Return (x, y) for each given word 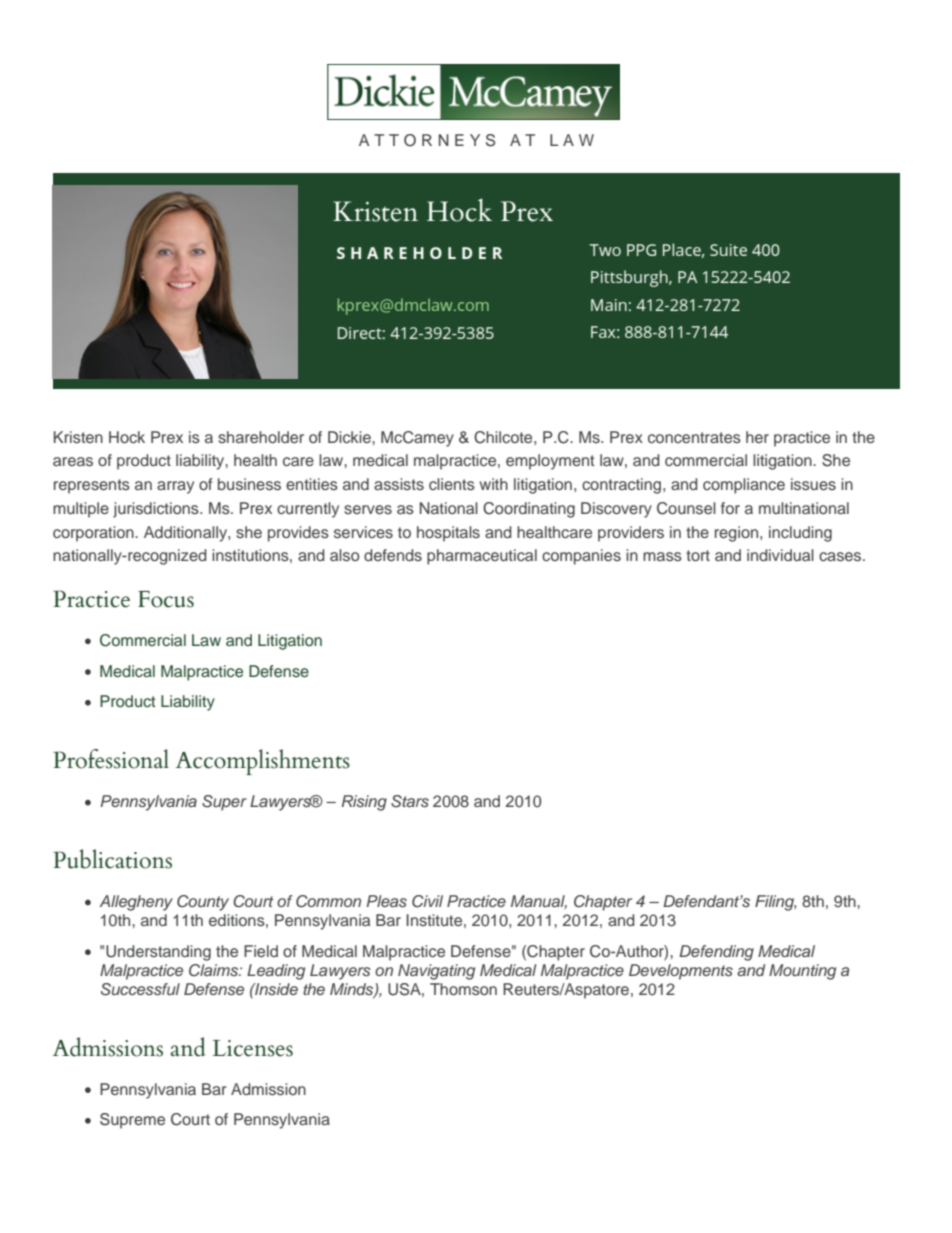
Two (605, 250)
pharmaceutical (482, 557)
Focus (166, 599)
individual (780, 555)
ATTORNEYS (427, 140)
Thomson (463, 989)
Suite (728, 250)
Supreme (132, 1121)
